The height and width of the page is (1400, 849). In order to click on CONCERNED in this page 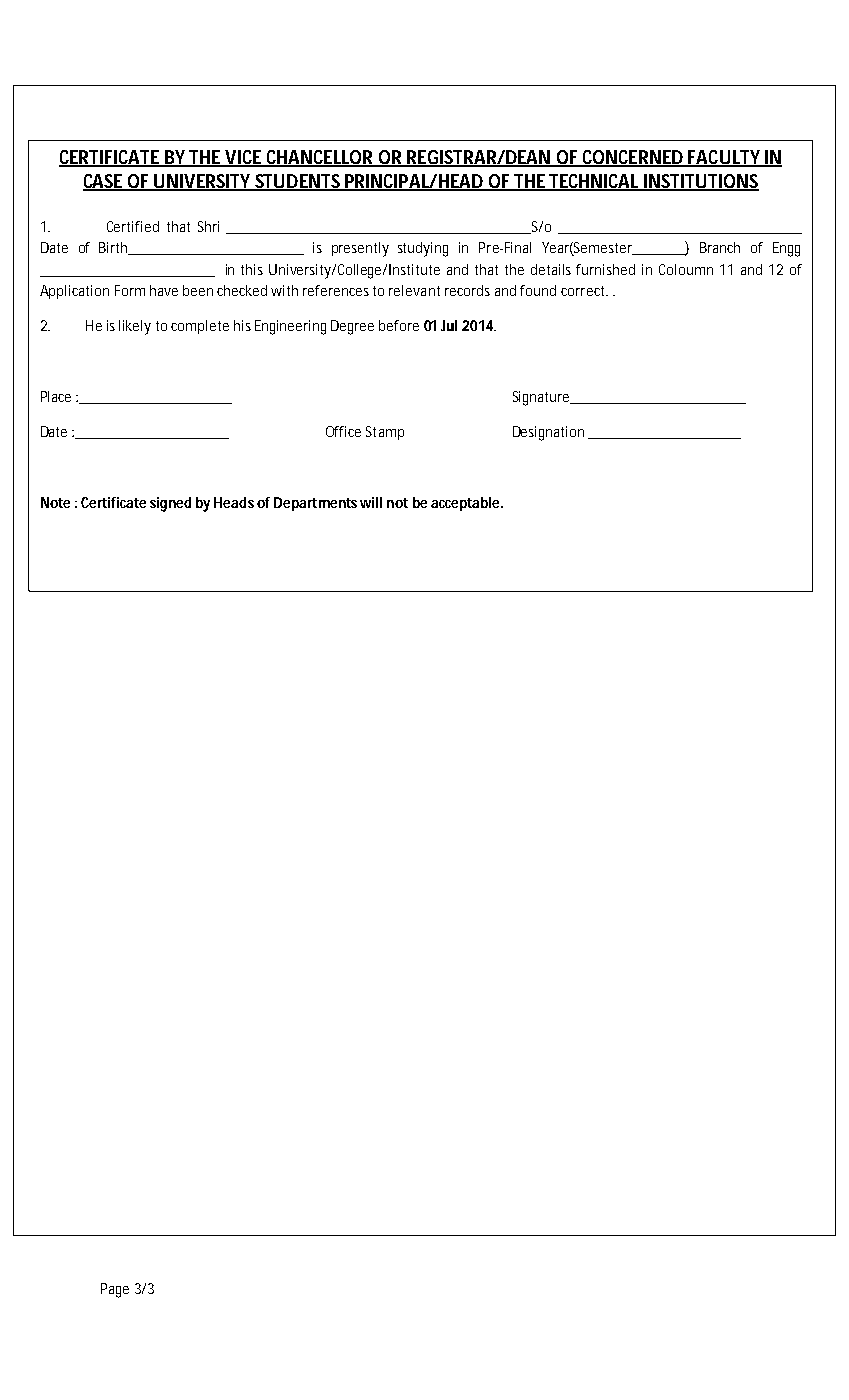, I will do `click(633, 158)`.
